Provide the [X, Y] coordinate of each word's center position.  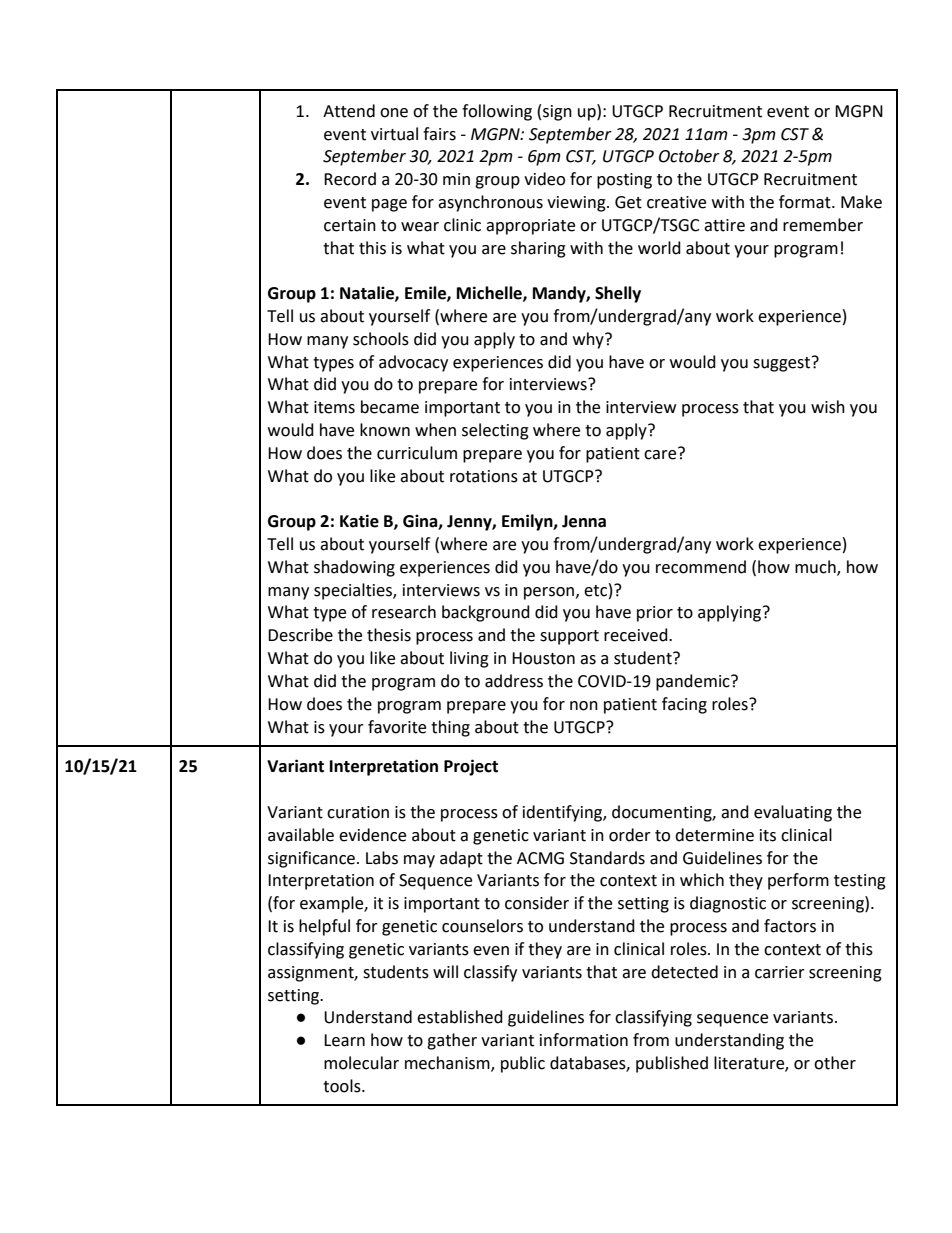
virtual [394, 134]
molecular [361, 1063]
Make [861, 202]
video [544, 179]
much [816, 567]
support [569, 637]
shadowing [354, 568]
